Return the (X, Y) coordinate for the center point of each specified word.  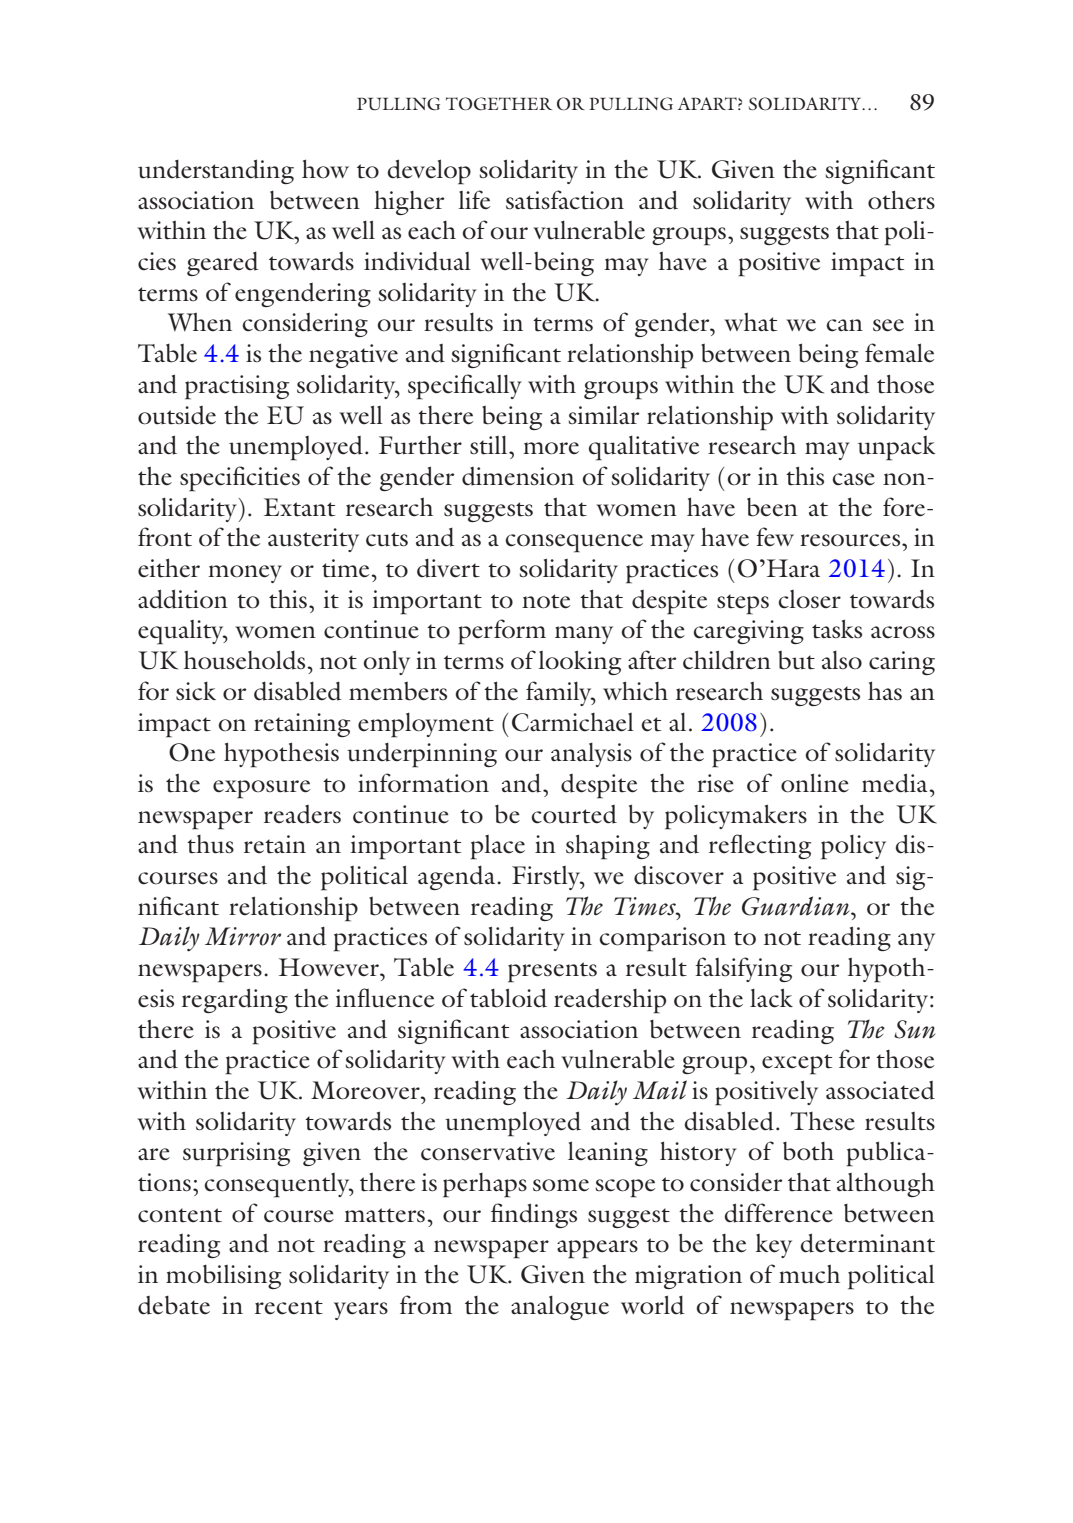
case (853, 479)
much (809, 1274)
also (842, 660)
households (246, 660)
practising (237, 387)
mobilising (223, 1277)
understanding (216, 171)
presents (552, 972)
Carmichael (573, 722)
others (901, 200)
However (330, 967)
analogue (560, 1308)
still (490, 445)
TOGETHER (499, 104)
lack (771, 998)
